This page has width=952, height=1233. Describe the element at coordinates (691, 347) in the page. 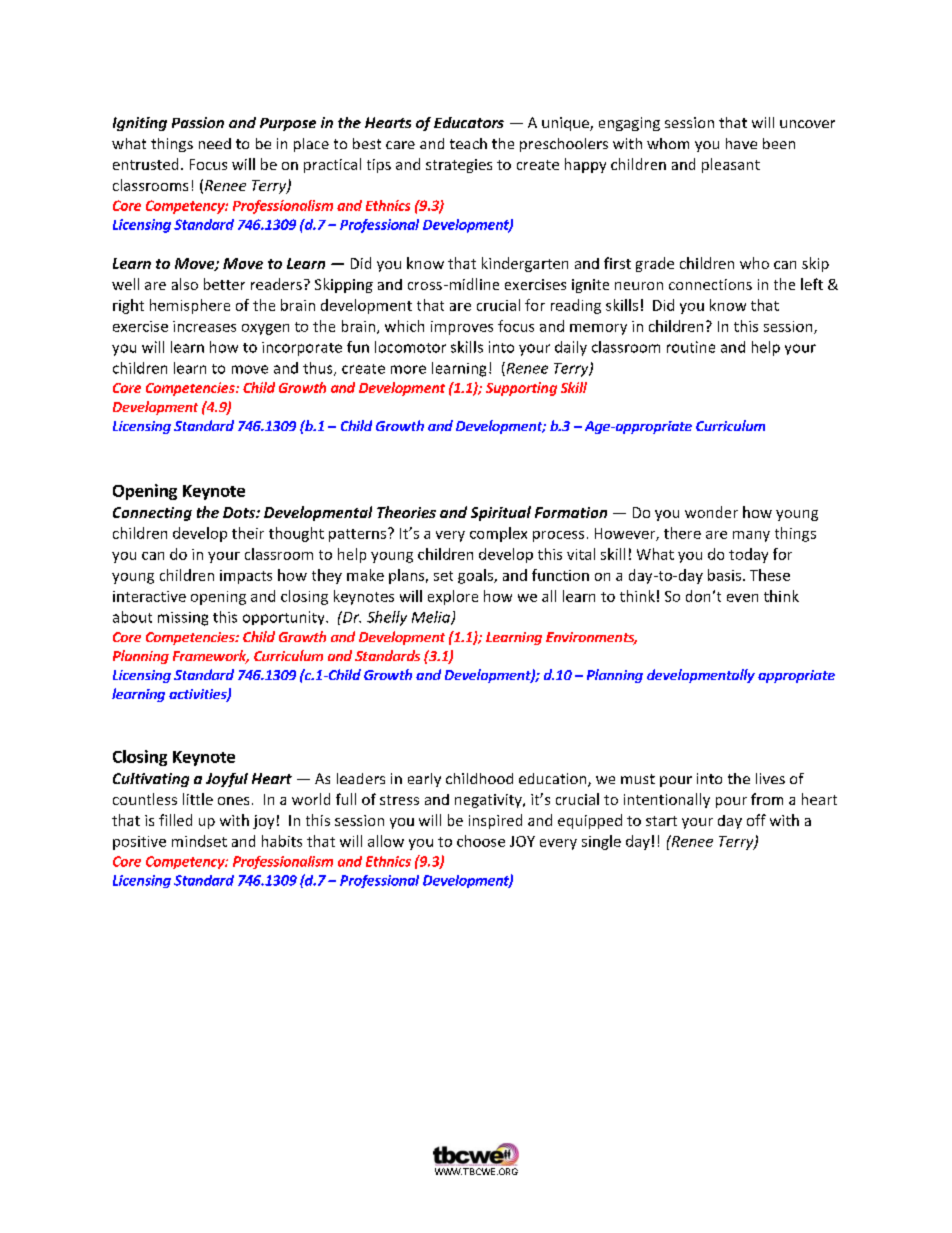

I see `routine` at that location.
